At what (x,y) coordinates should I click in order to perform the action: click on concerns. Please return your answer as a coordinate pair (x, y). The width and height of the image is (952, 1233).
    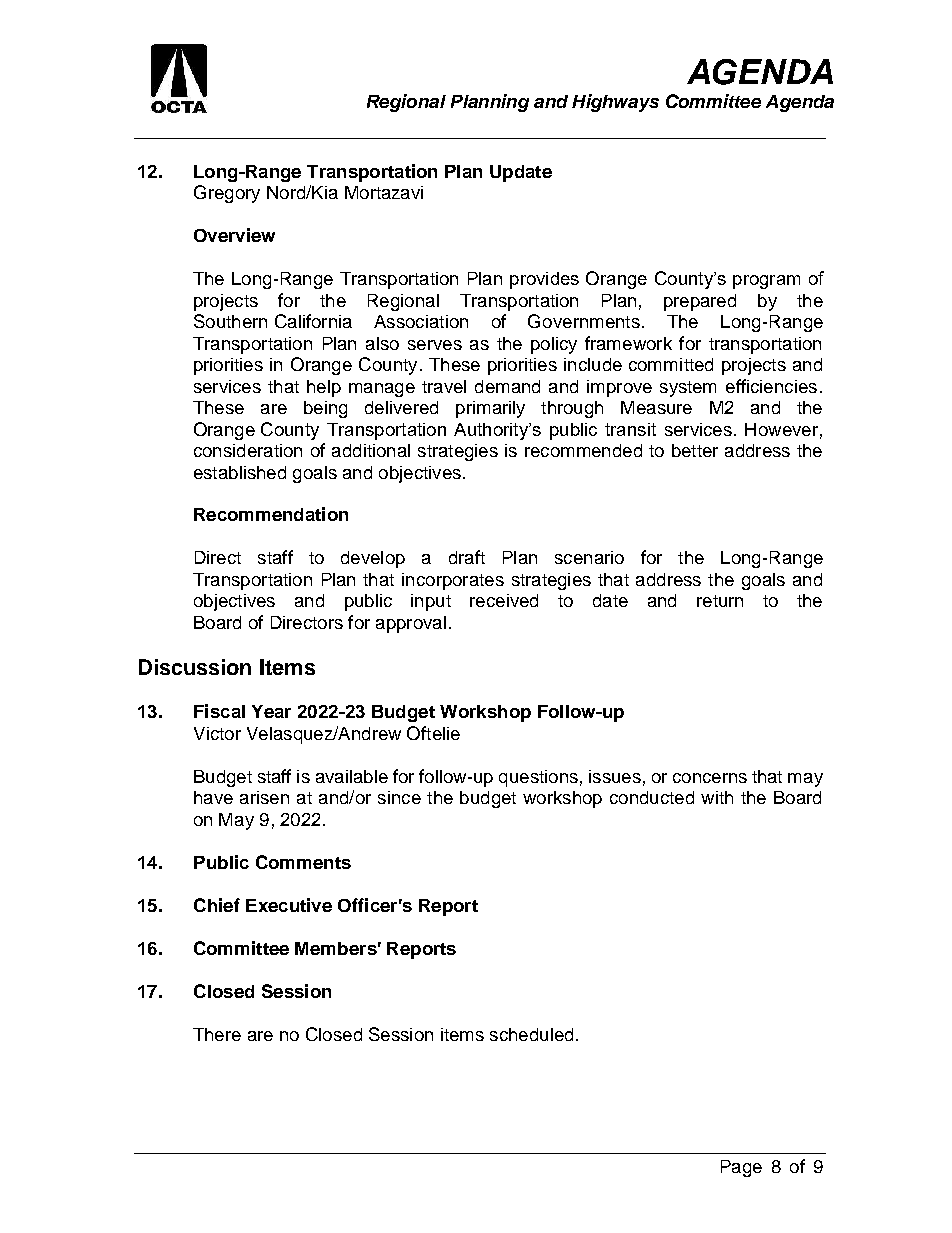
    Looking at the image, I should click on (710, 778).
